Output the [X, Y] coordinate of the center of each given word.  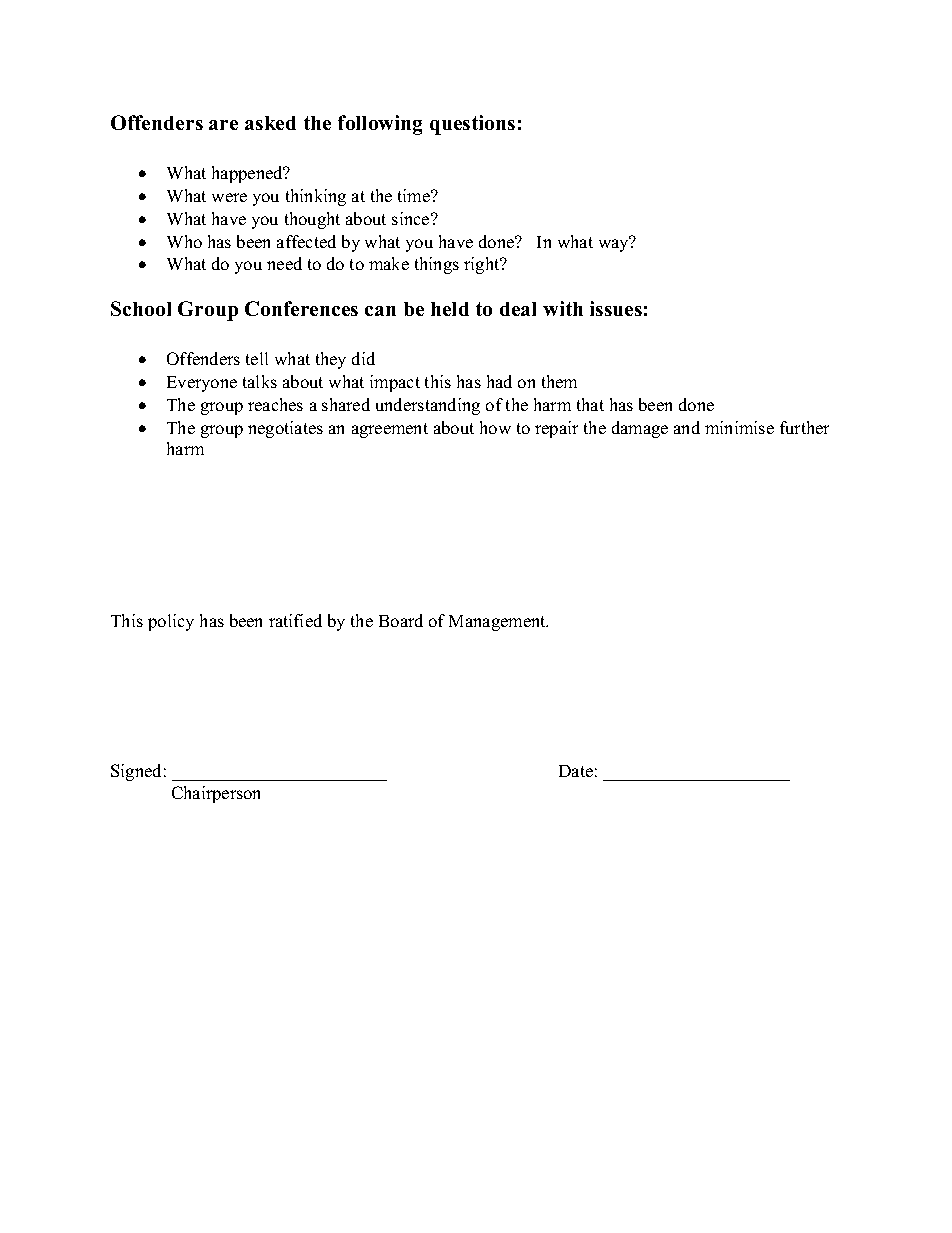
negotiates [285, 429]
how [495, 427]
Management [498, 623]
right [483, 265]
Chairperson [216, 794]
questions [472, 125]
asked [270, 123]
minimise [739, 427]
